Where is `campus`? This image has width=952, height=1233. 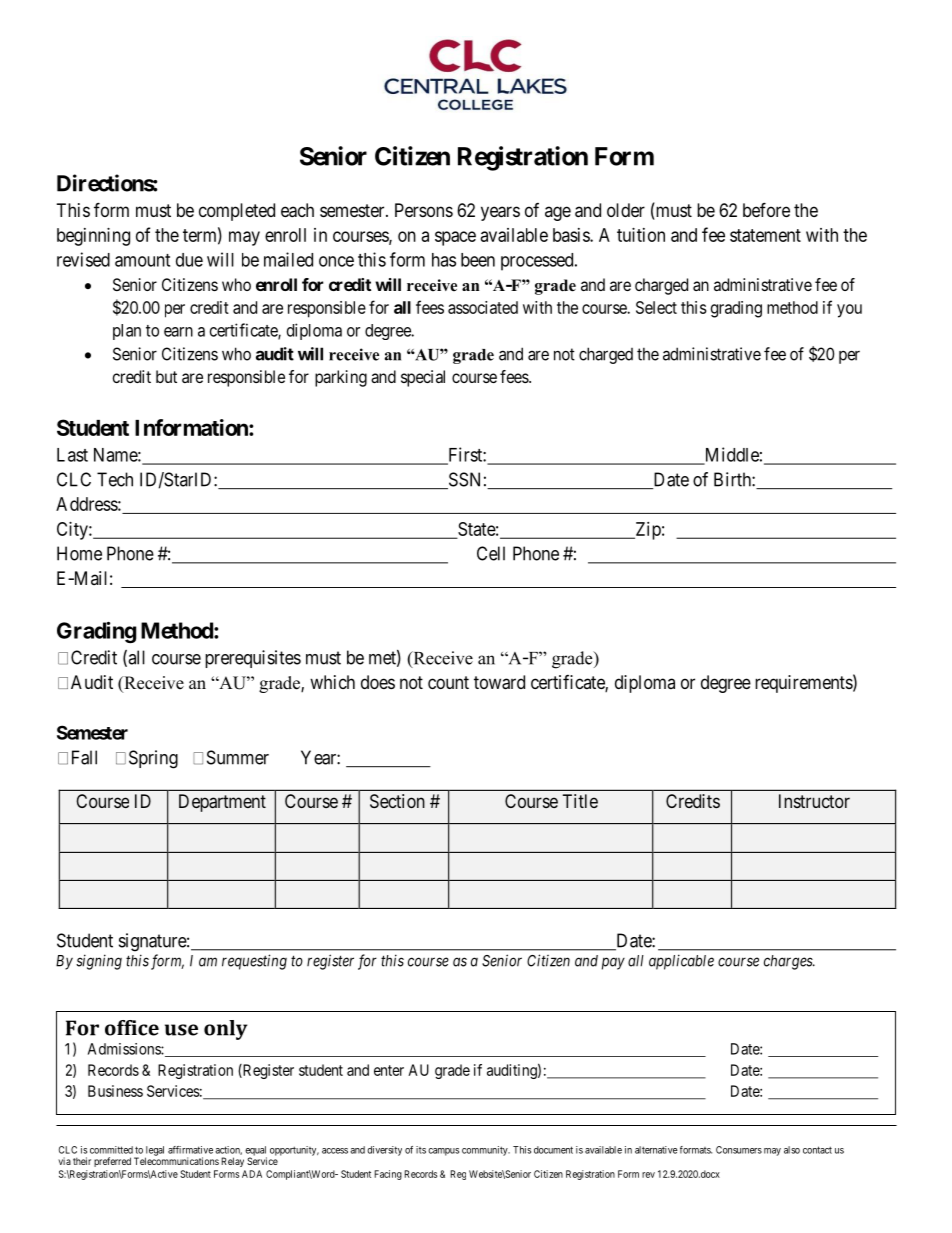 campus is located at coordinates (443, 1152).
